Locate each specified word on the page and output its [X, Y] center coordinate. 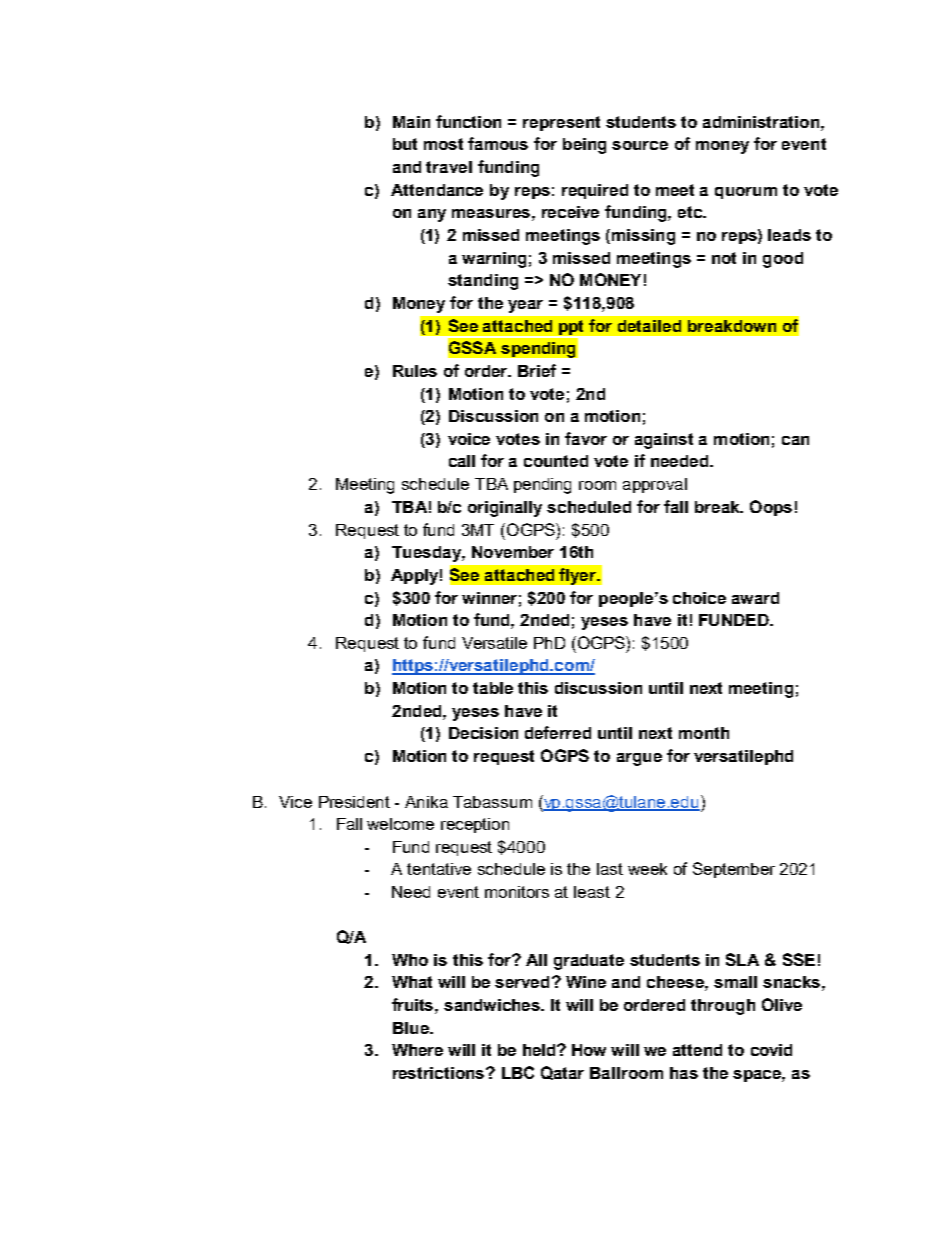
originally [505, 509]
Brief [537, 370]
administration [762, 122]
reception [475, 825]
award [755, 598]
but [405, 144]
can [795, 440]
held [540, 1050]
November [513, 552]
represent [561, 123]
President [354, 802]
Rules [415, 371]
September [734, 870]
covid [771, 1050]
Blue [412, 1028]
